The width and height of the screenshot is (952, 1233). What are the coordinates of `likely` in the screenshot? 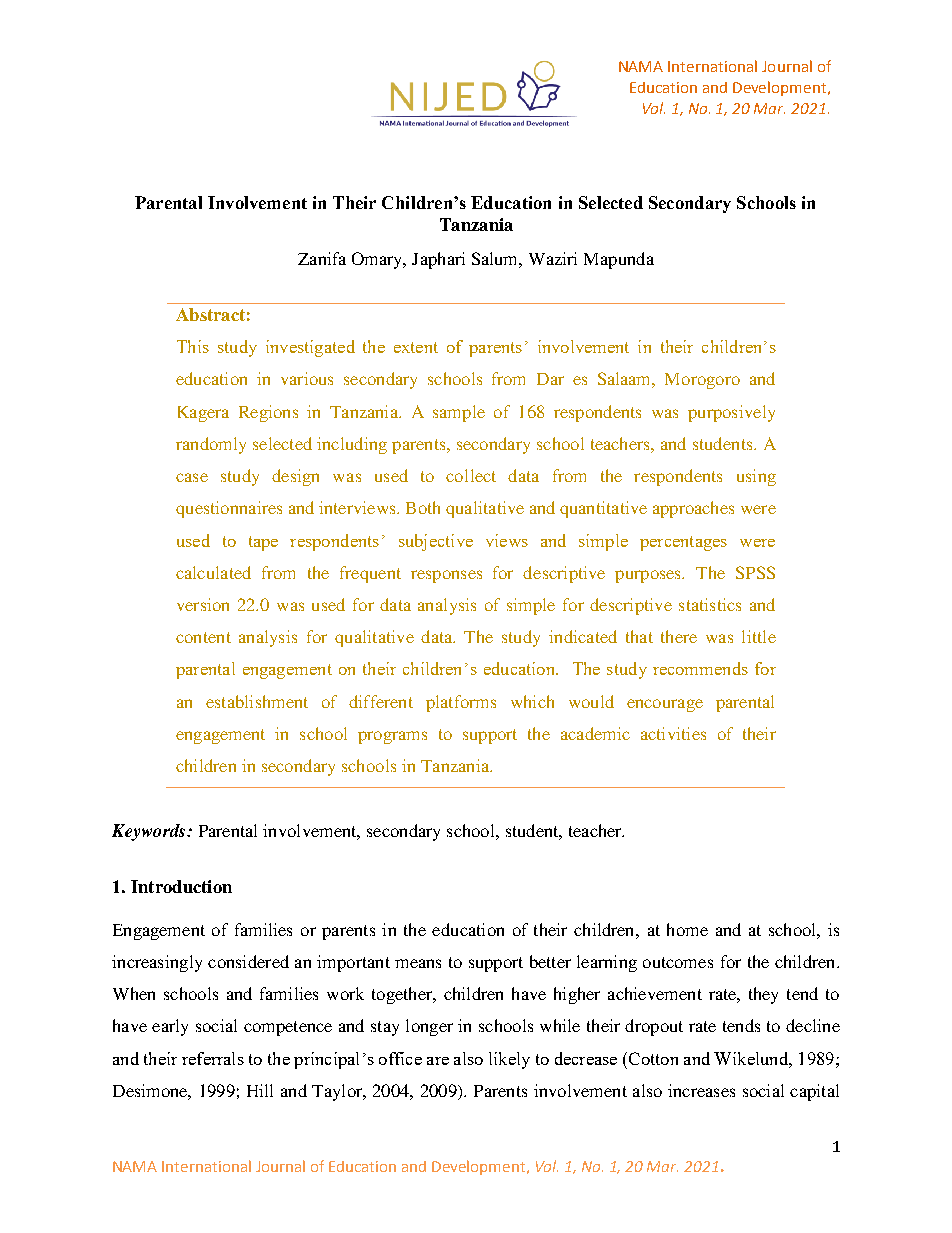 It's located at (509, 1060).
